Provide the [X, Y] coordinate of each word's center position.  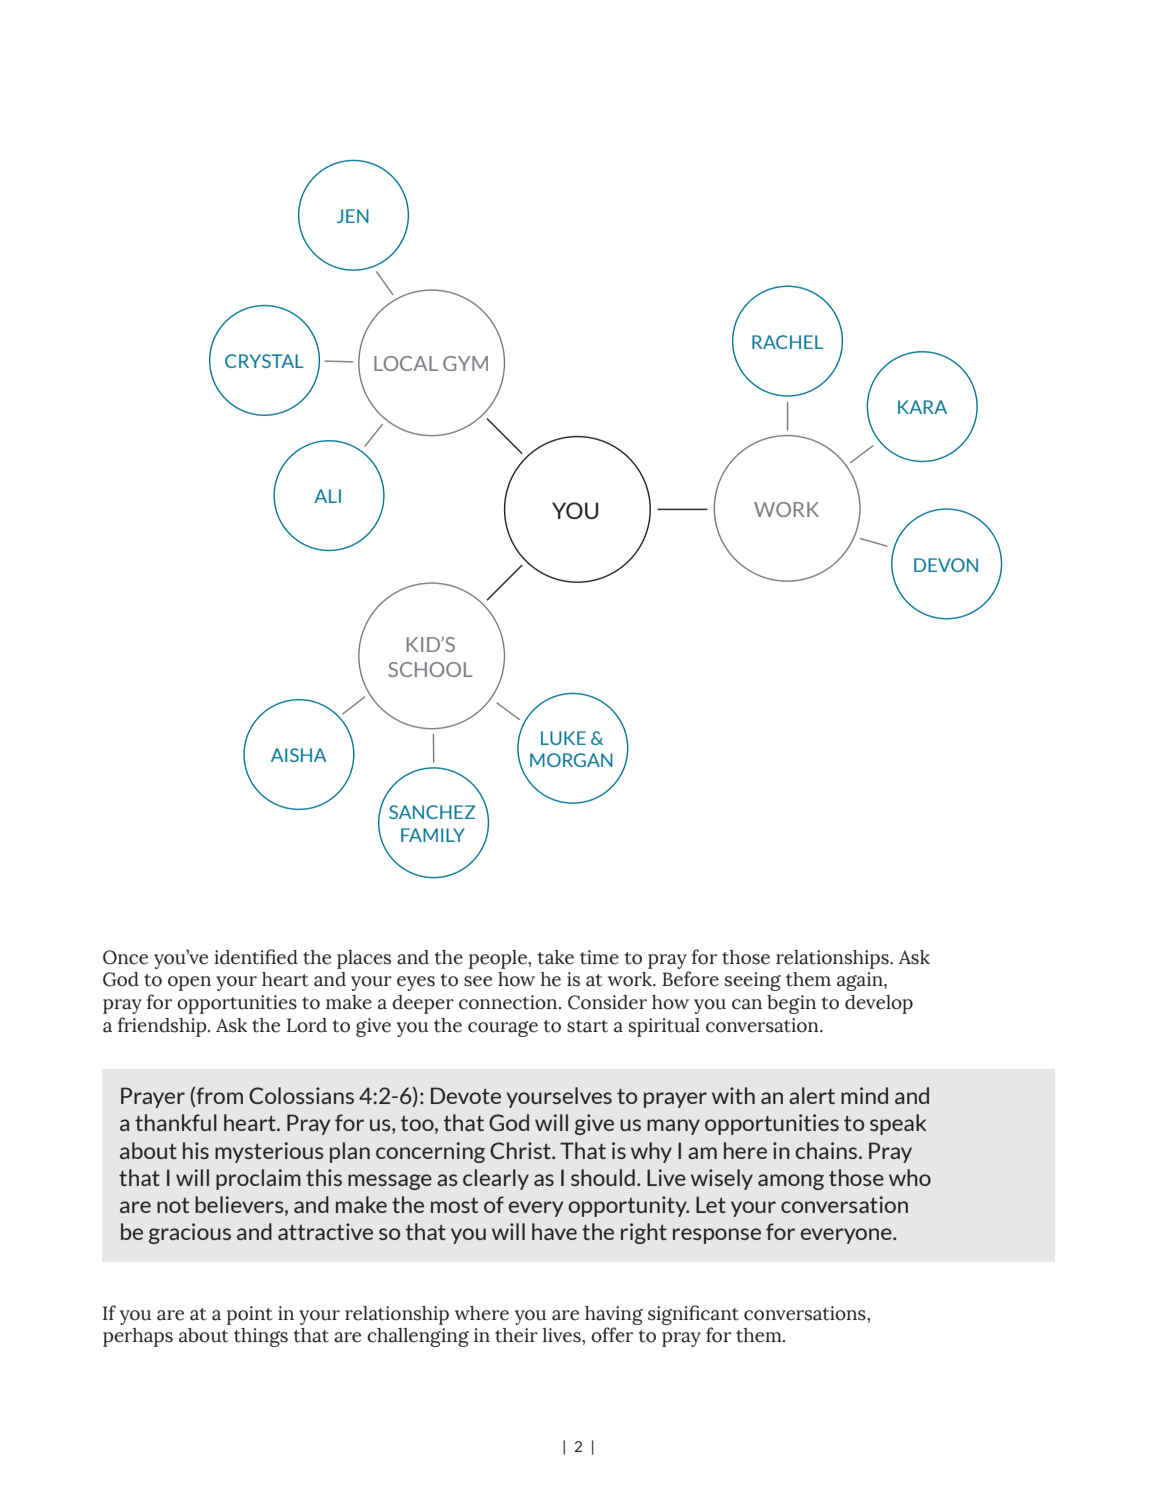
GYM [465, 363]
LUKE [563, 738]
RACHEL [787, 342]
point [250, 1315]
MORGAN [571, 760]
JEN [353, 216]
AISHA [299, 755]
